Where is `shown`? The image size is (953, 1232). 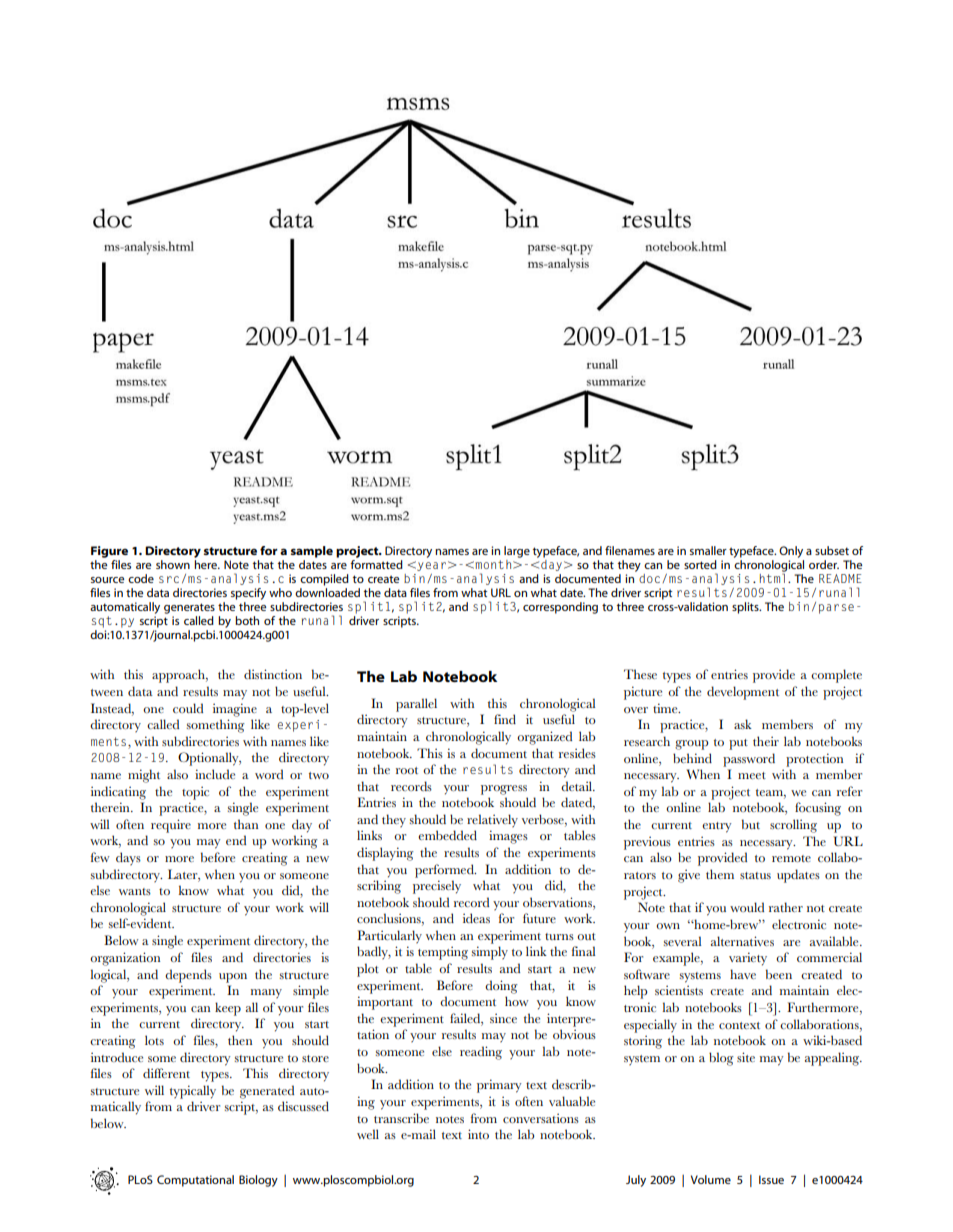
shown is located at coordinates (173, 564).
